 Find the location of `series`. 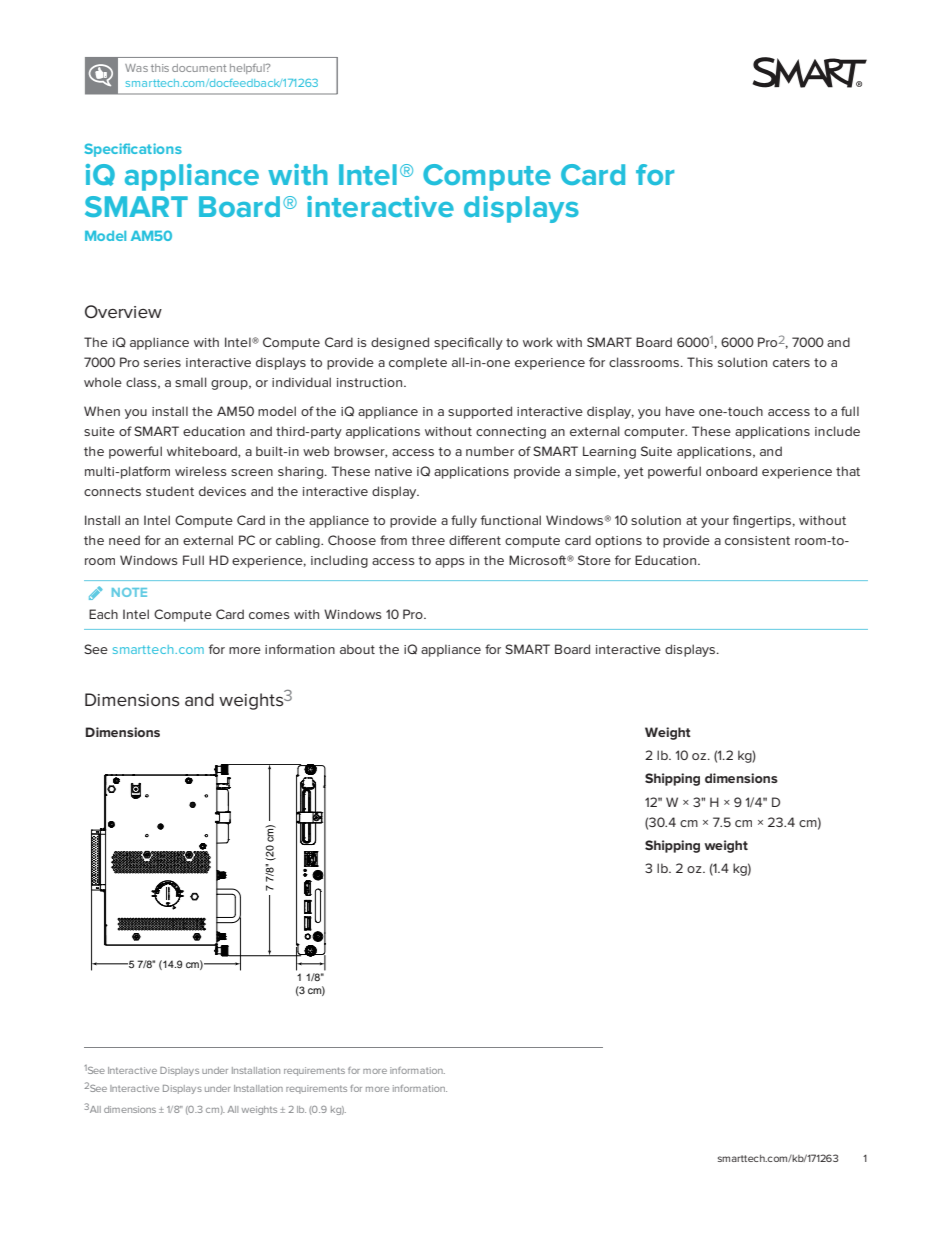

series is located at coordinates (162, 362).
